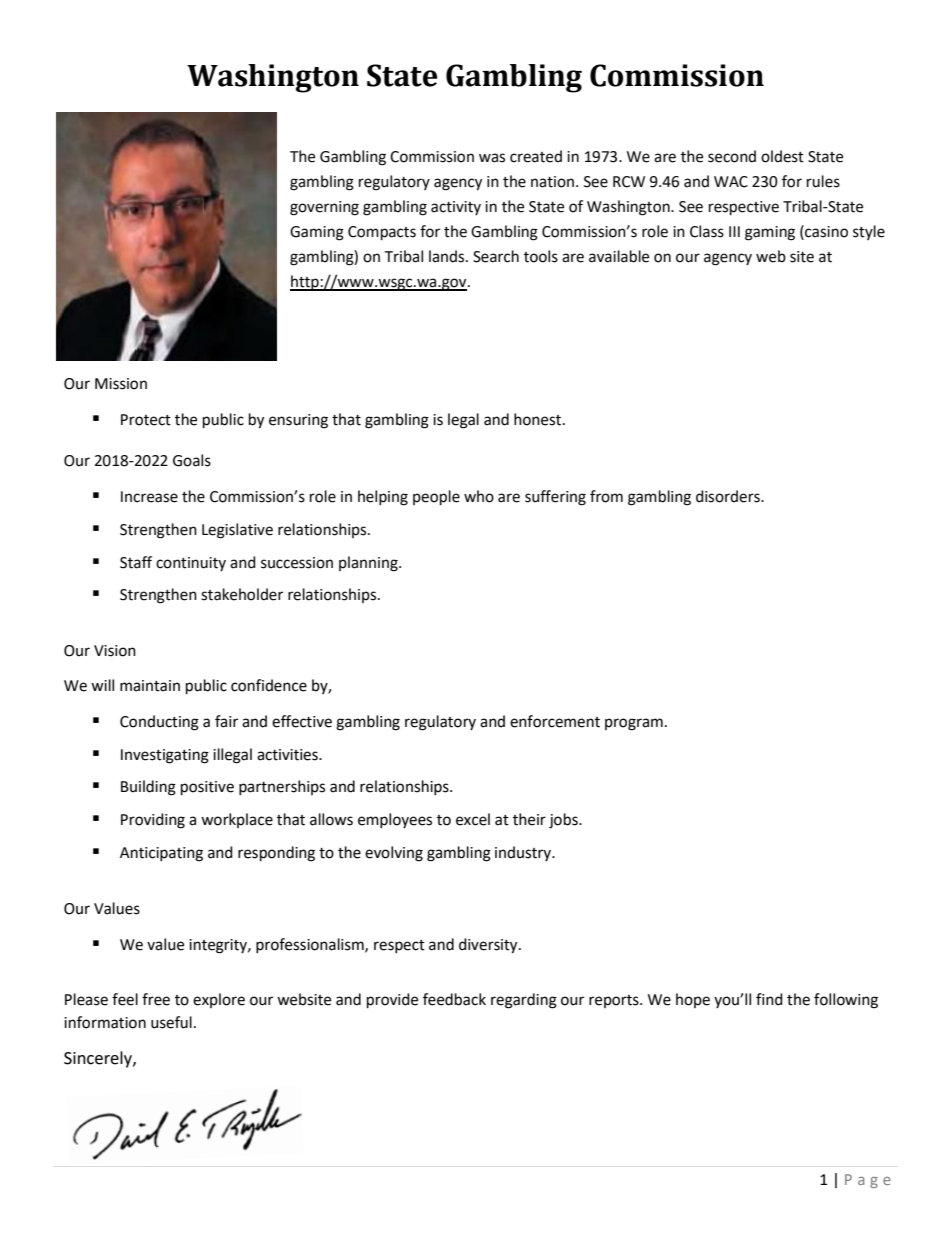 The height and width of the document is (1233, 952). Describe the element at coordinates (539, 419) in the document. I see `honest` at that location.
